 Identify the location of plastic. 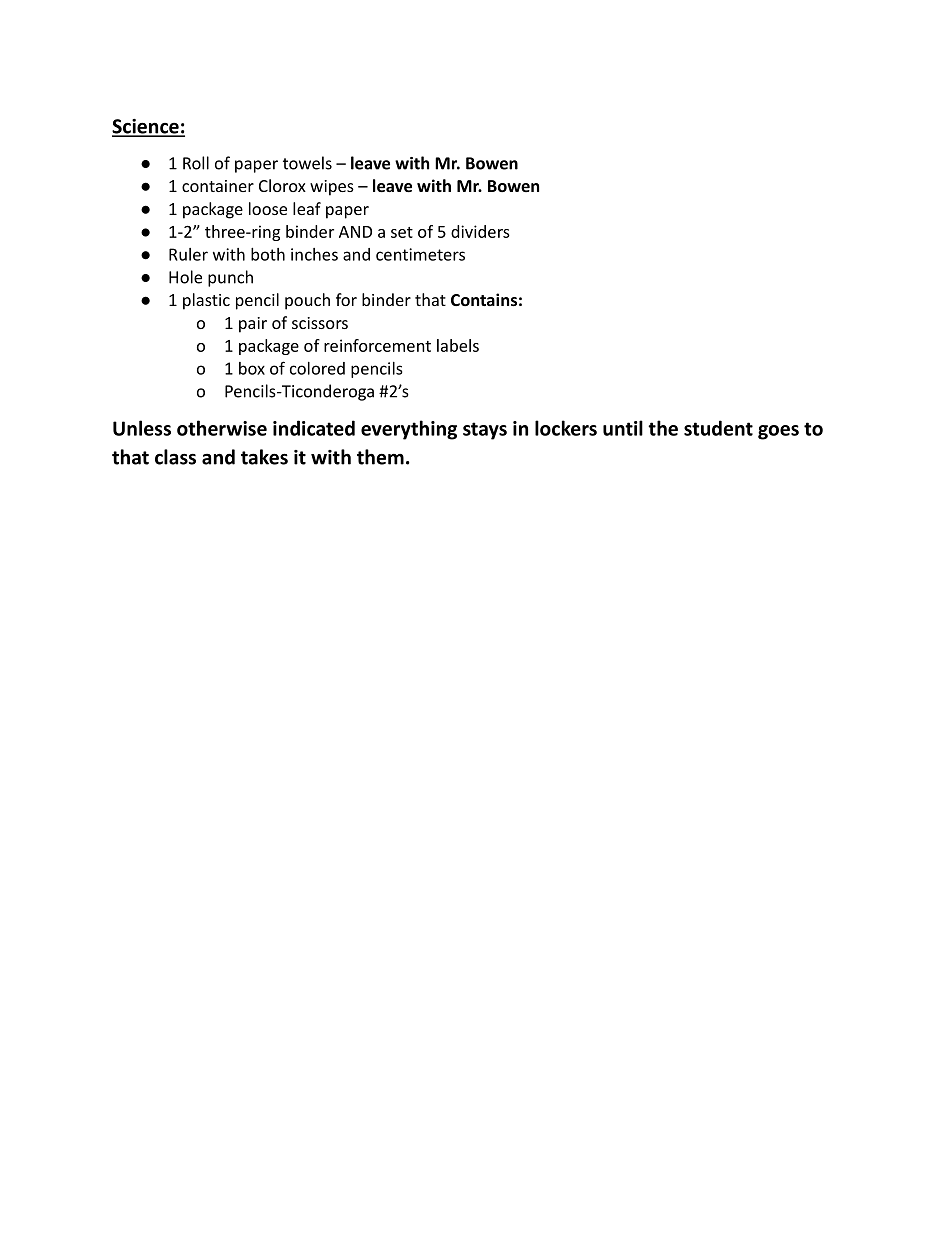
(206, 301).
